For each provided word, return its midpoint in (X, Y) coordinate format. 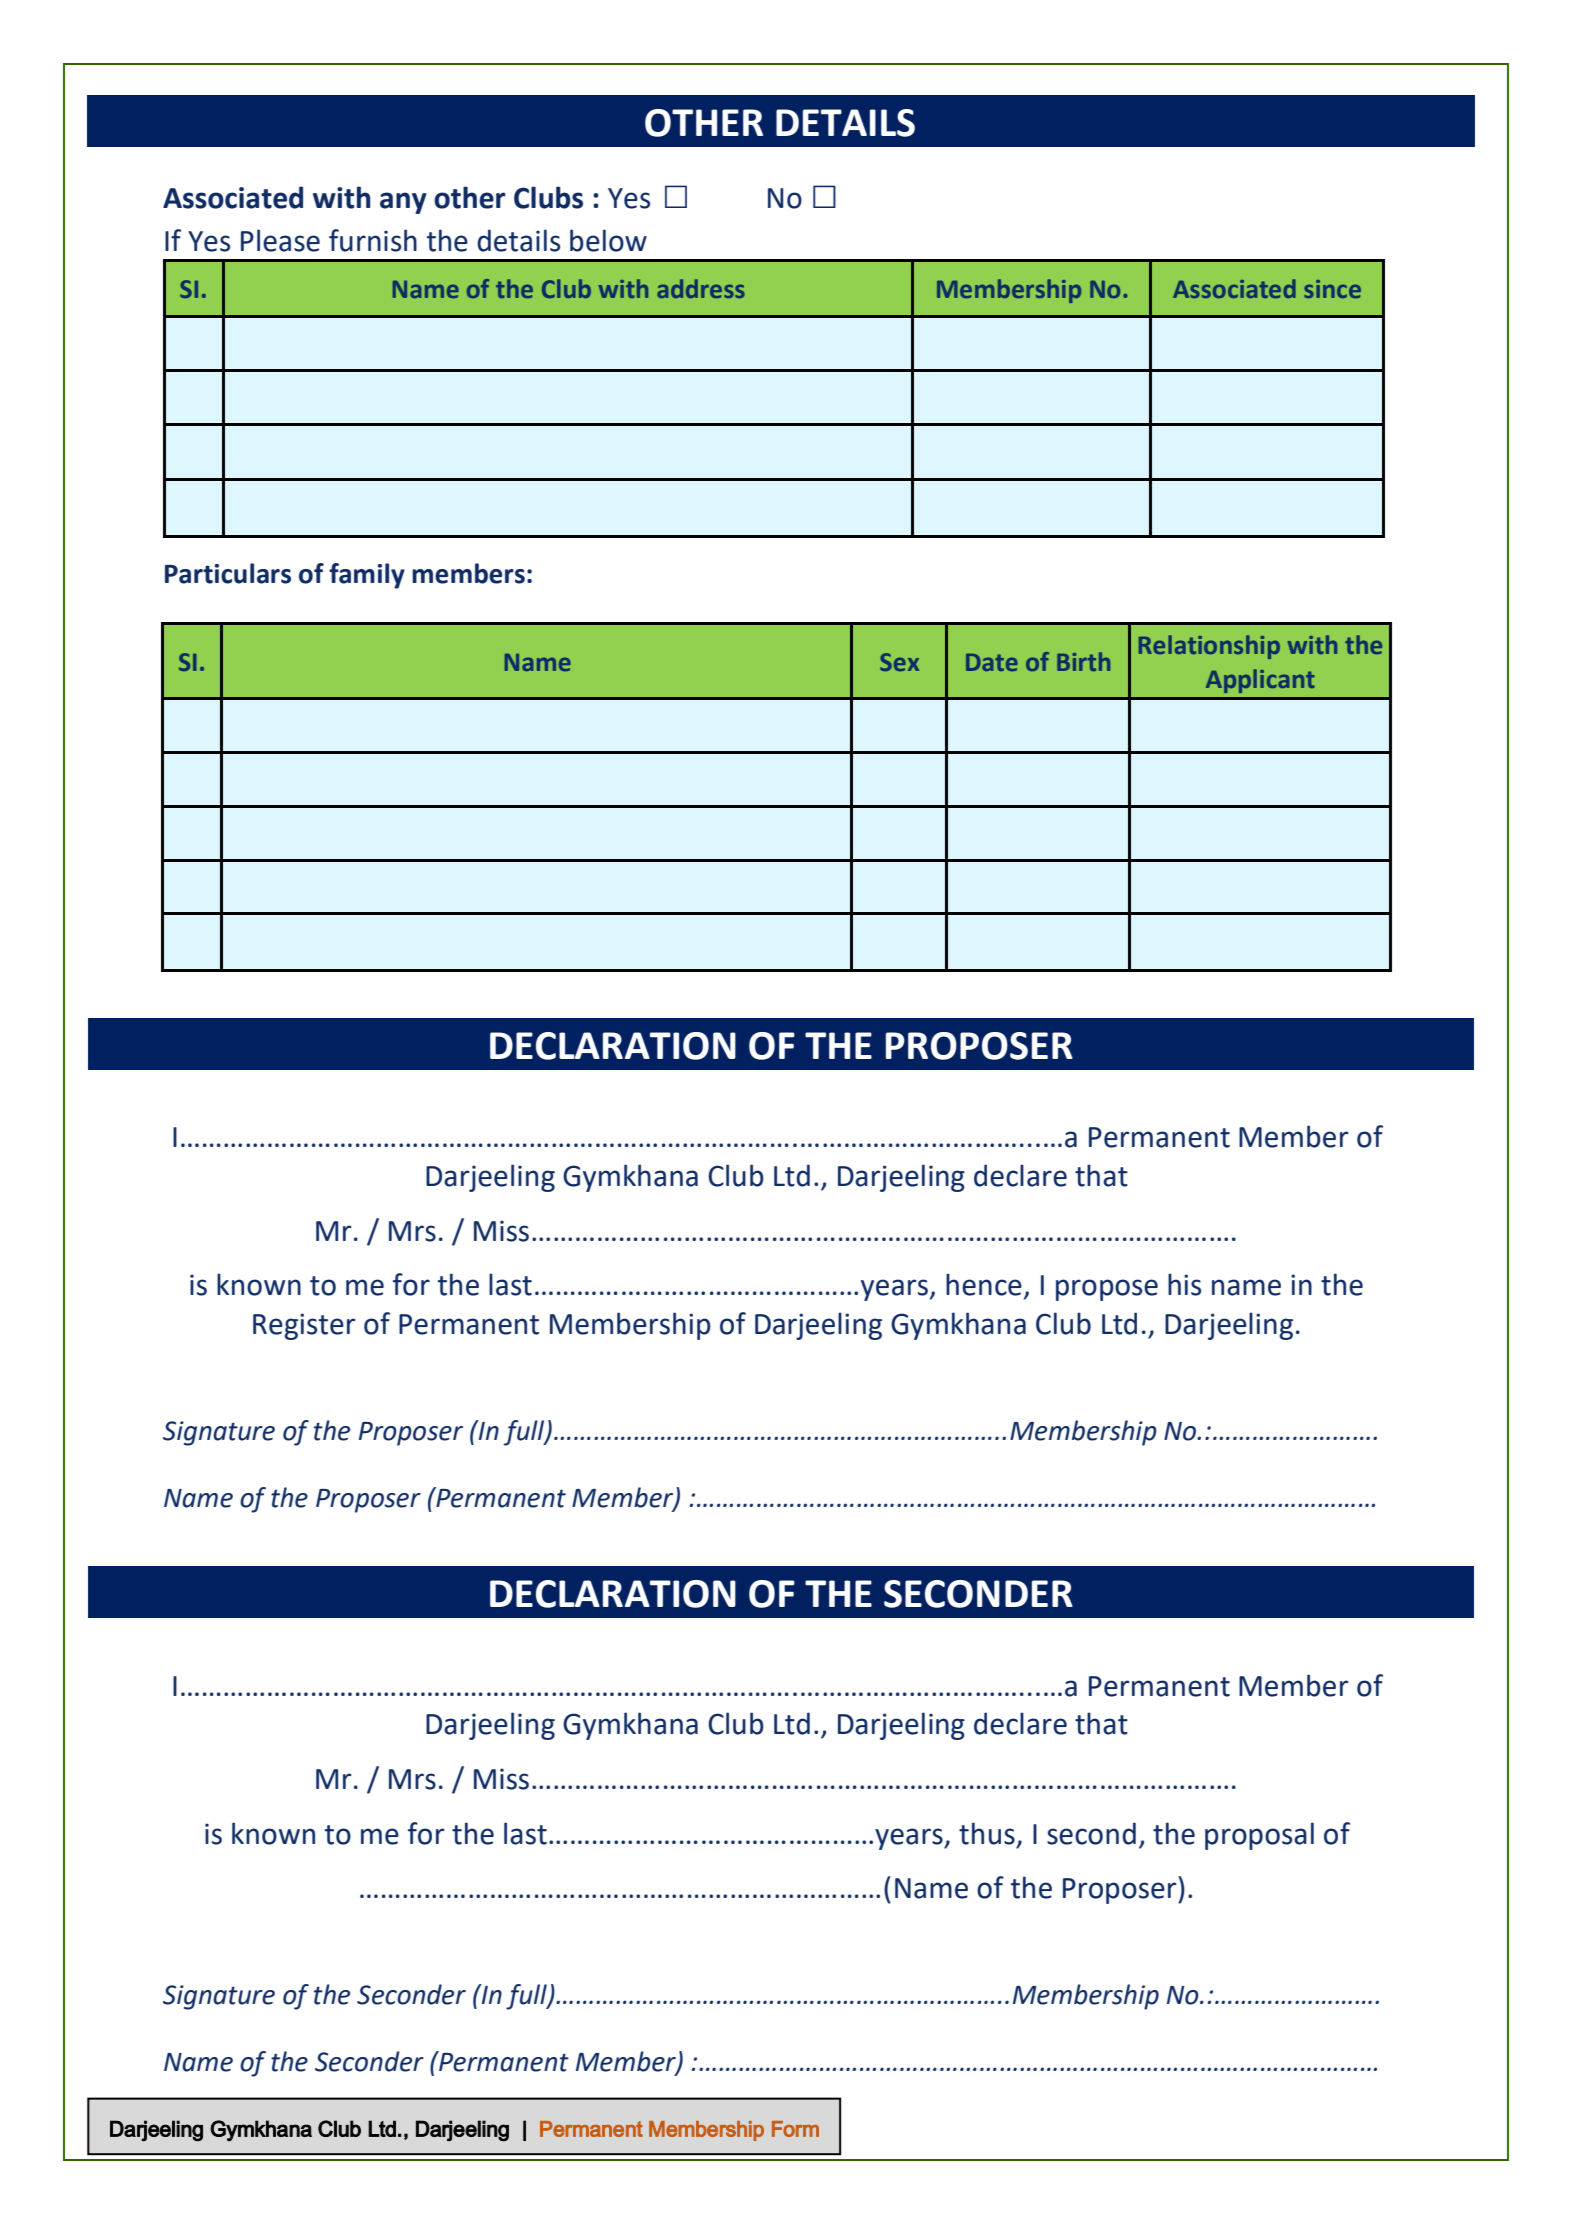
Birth (1083, 661)
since (1332, 289)
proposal (1259, 1836)
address (701, 288)
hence (984, 1284)
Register (304, 1326)
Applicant (1260, 681)
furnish (373, 240)
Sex (899, 662)
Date (992, 662)
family (367, 576)
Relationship (1209, 647)
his (1184, 1284)
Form (795, 2129)
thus (987, 1833)
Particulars (228, 573)
